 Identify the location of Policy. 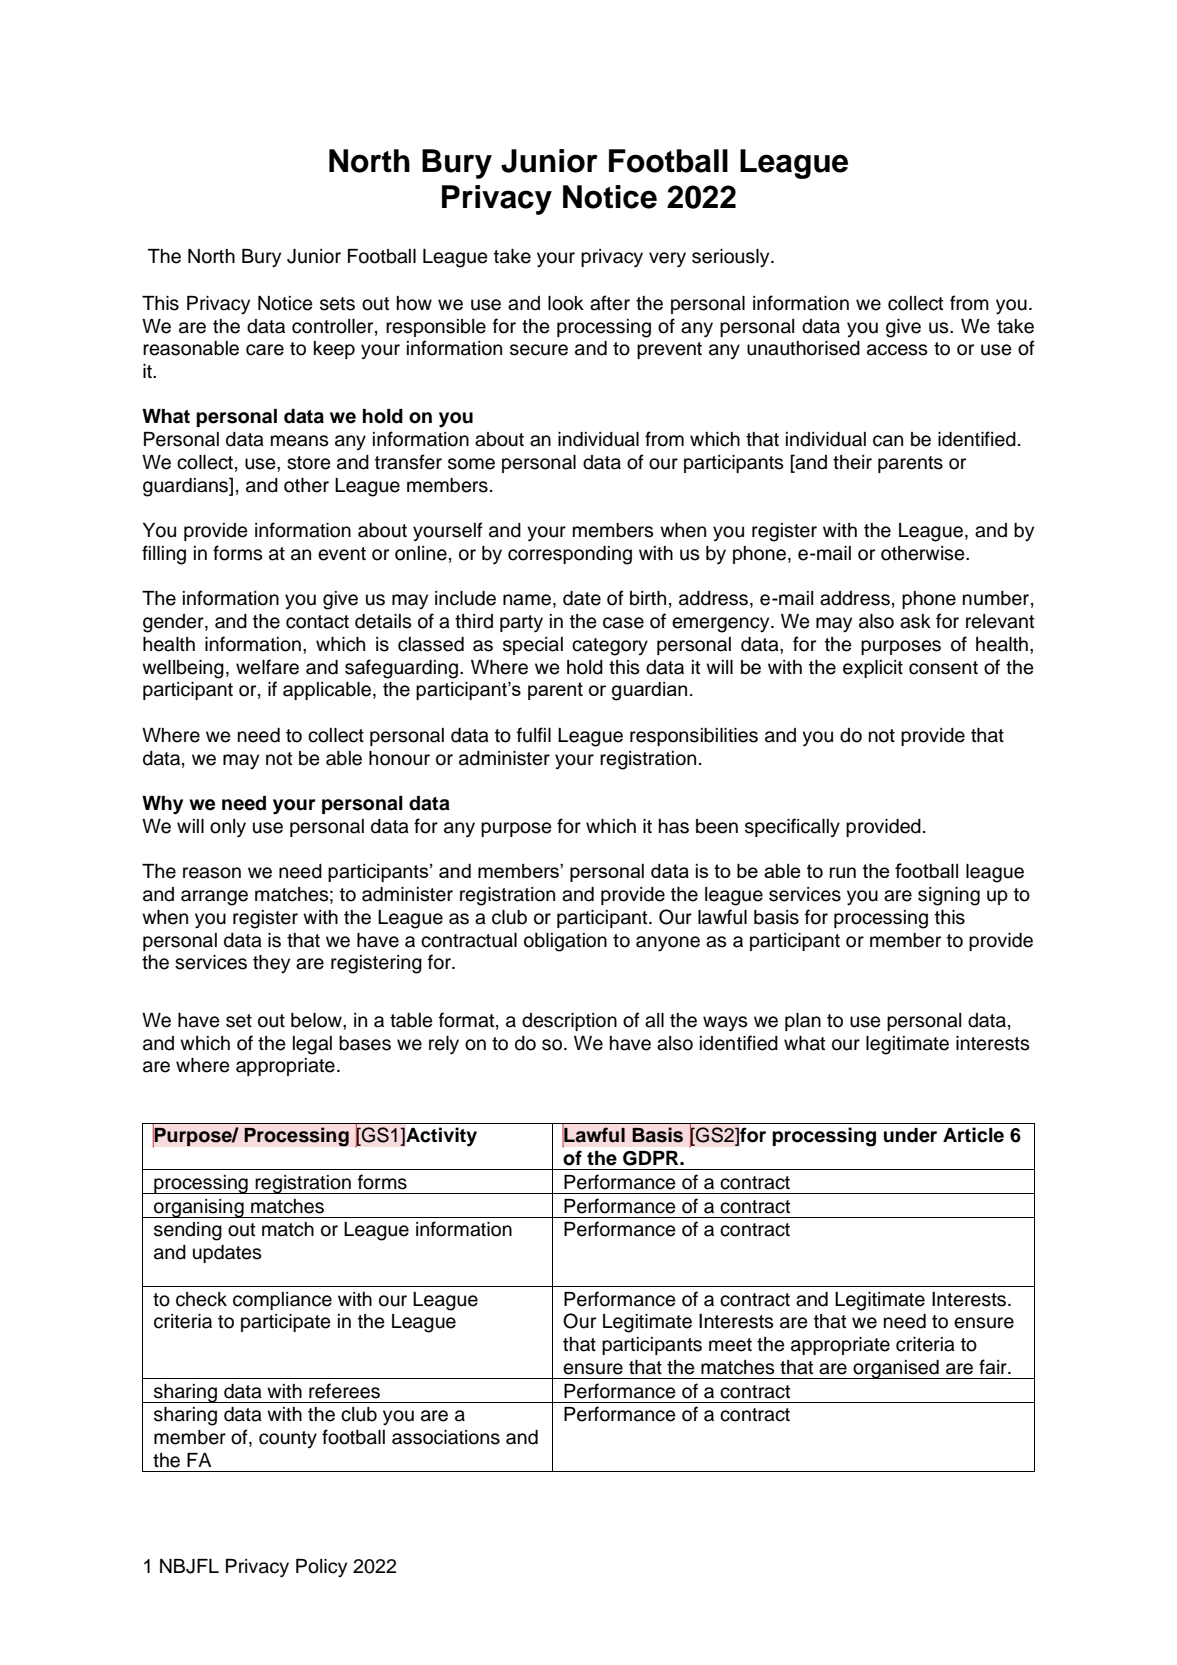
(321, 1568).
